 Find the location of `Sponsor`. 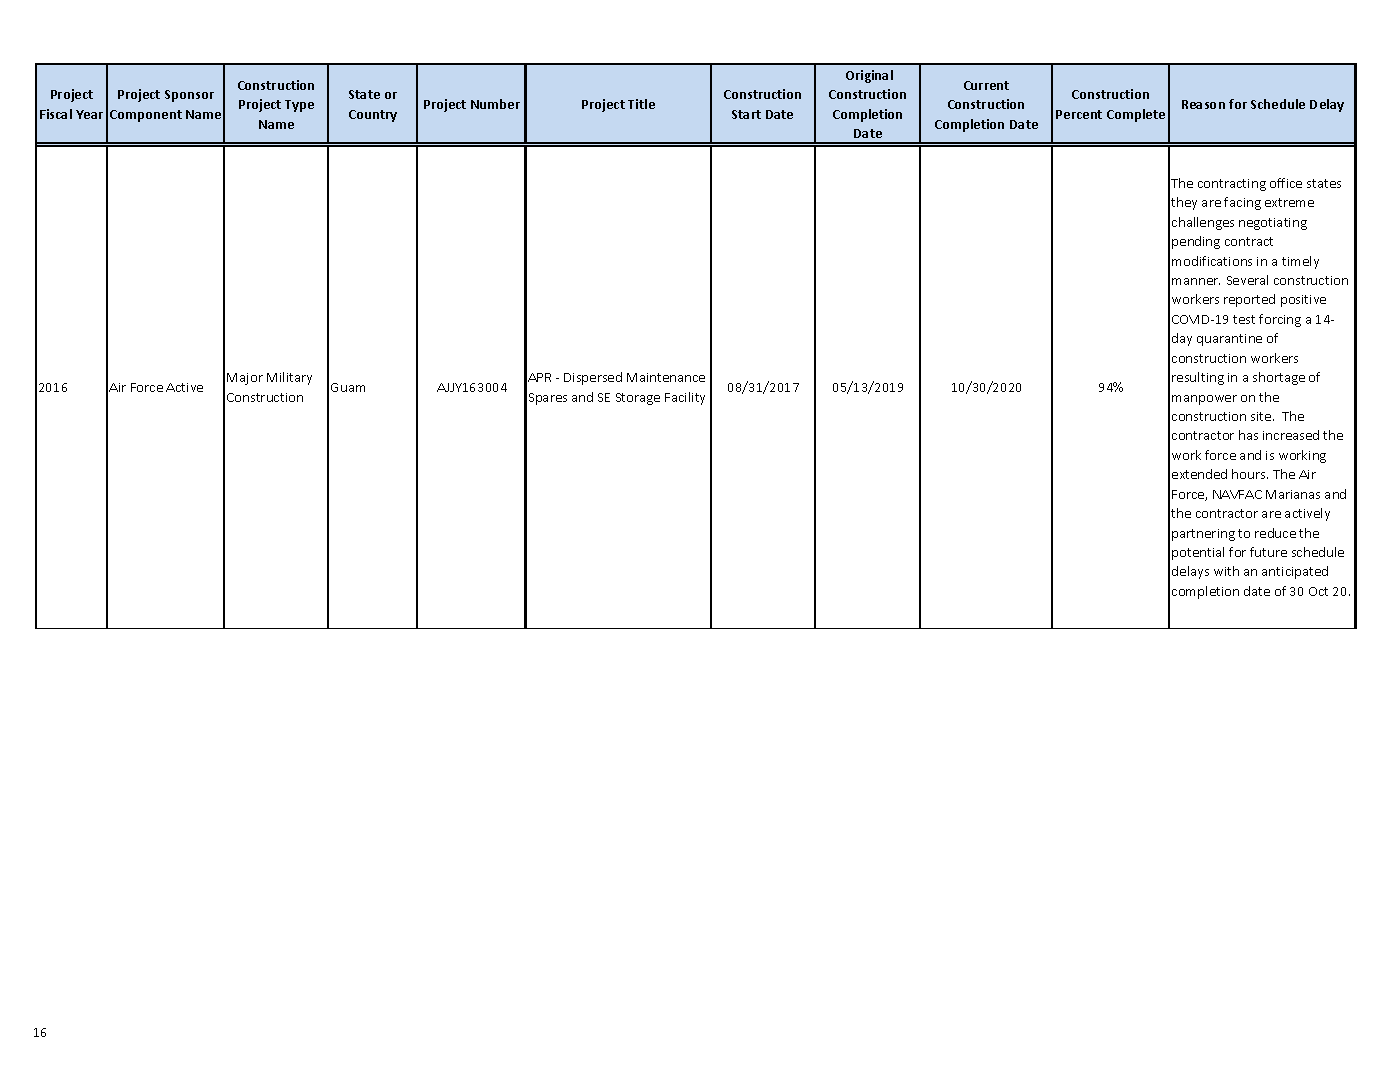

Sponsor is located at coordinates (189, 96).
